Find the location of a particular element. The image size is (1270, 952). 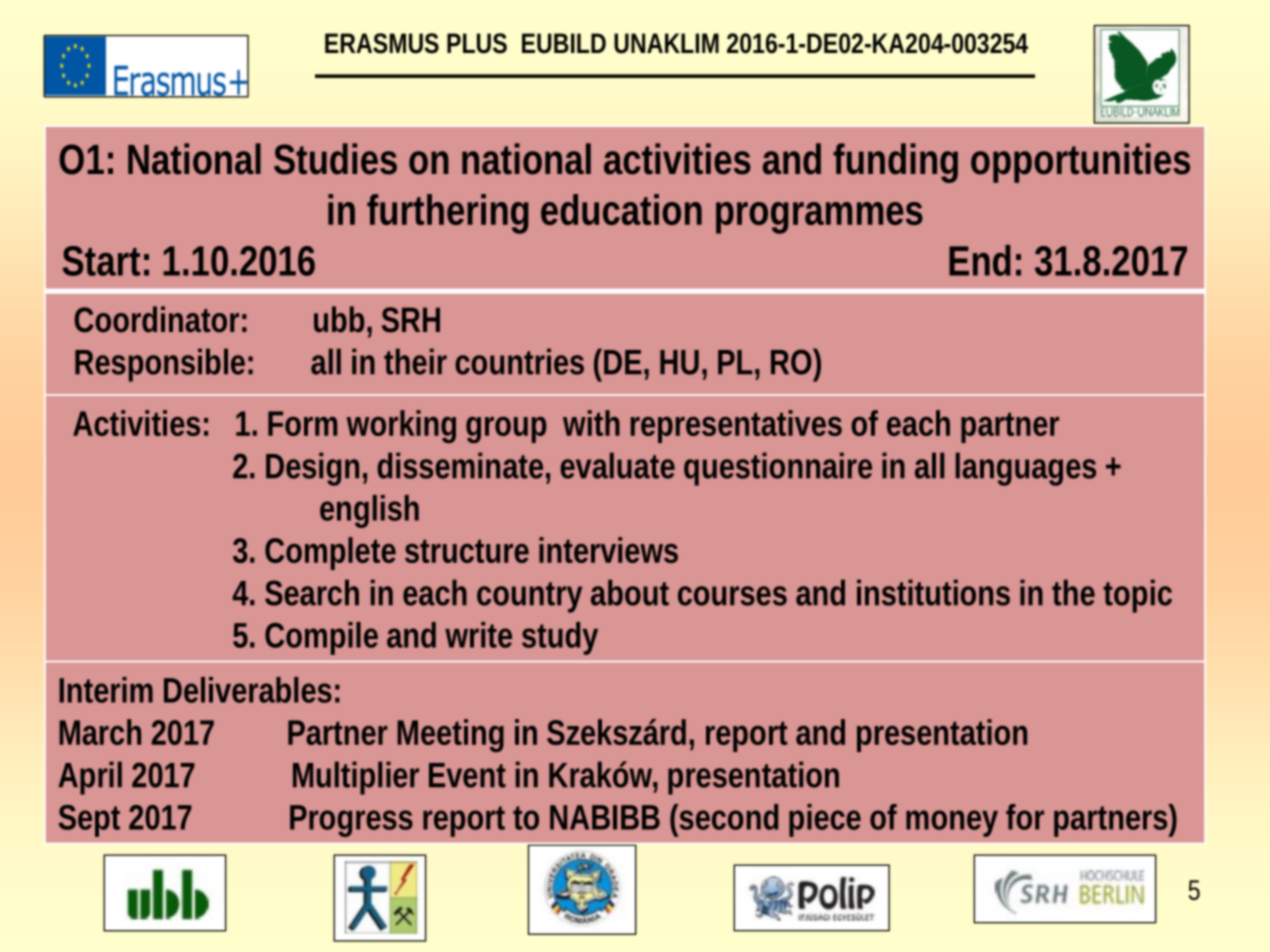

with is located at coordinates (591, 423).
